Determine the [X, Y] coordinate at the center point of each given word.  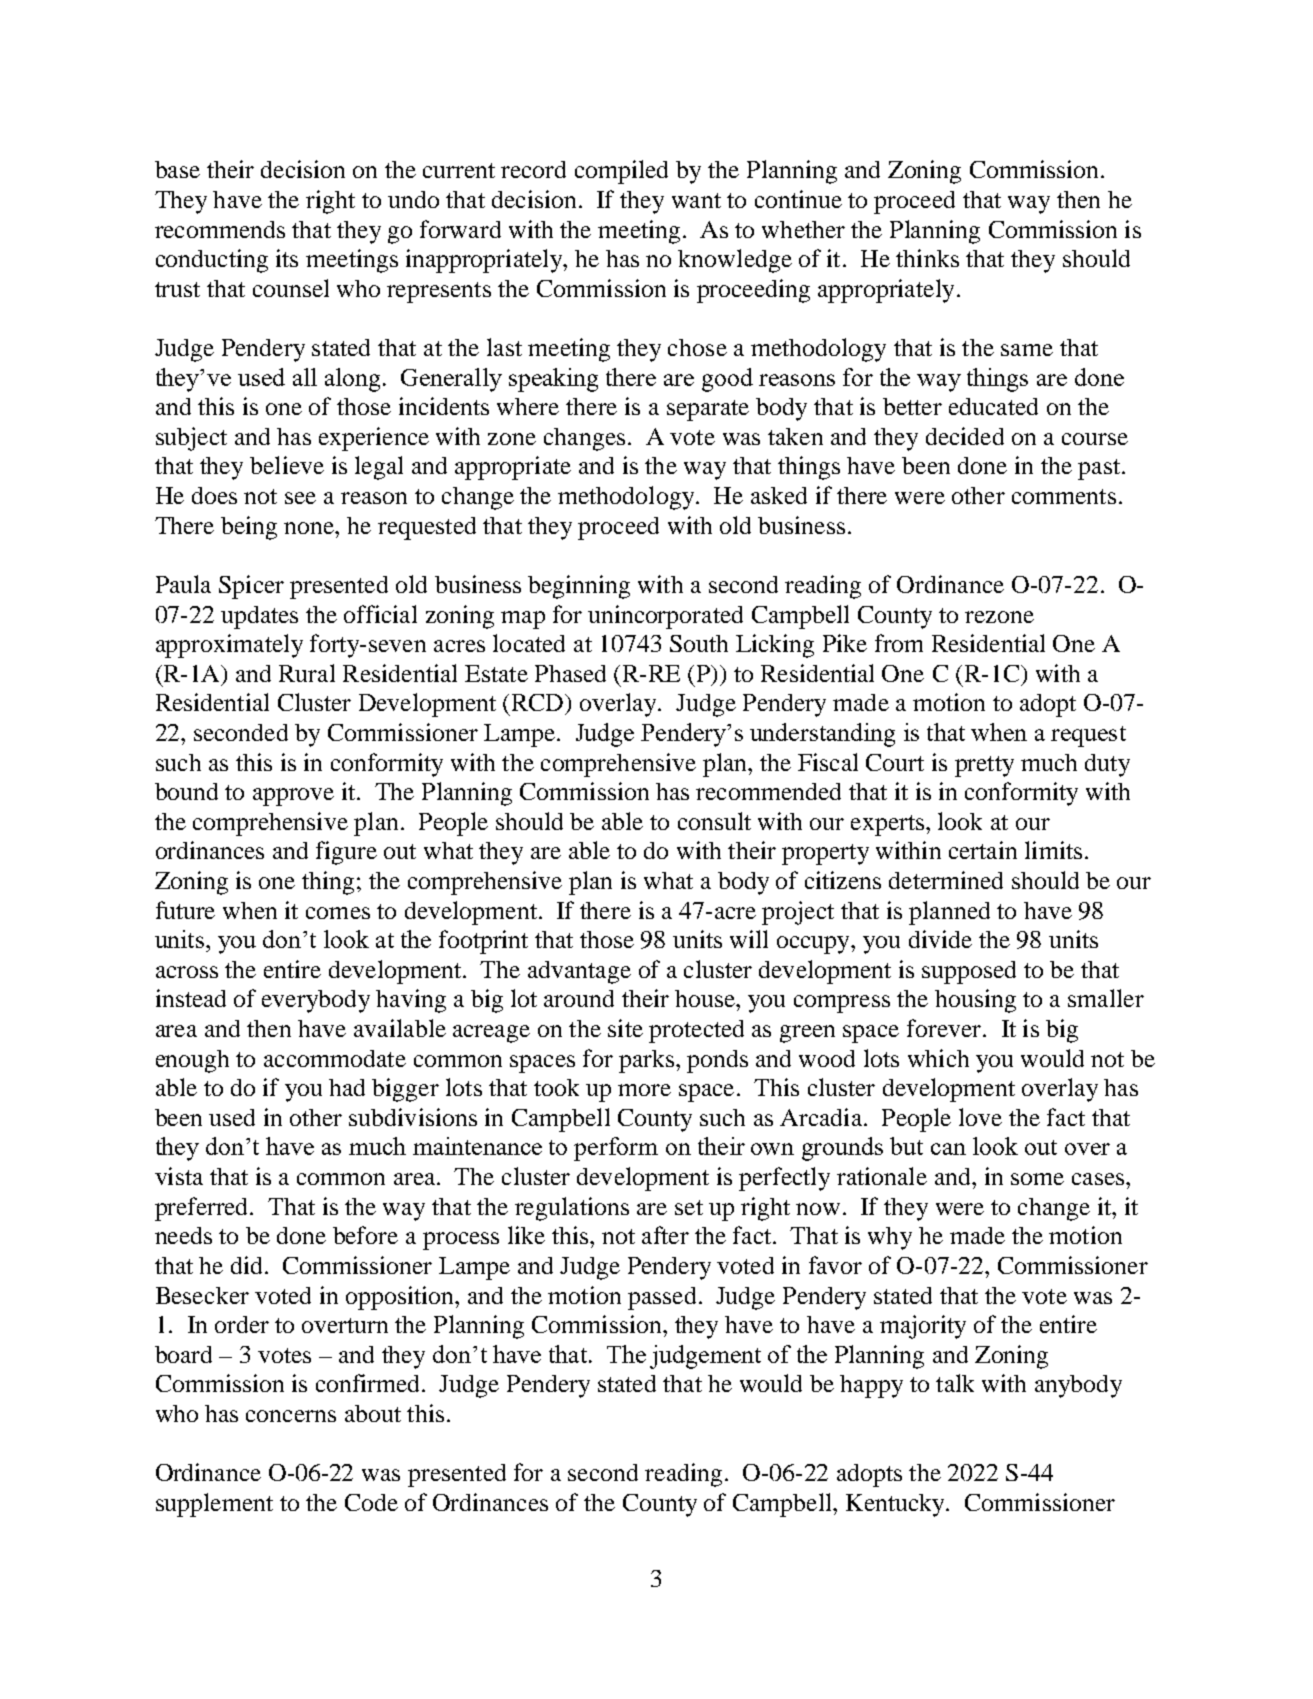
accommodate [335, 1058]
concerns [291, 1416]
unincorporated [665, 617]
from [899, 643]
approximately [229, 646]
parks [646, 1061]
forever [945, 1028]
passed [662, 1298]
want [696, 200]
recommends [220, 229]
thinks [927, 258]
